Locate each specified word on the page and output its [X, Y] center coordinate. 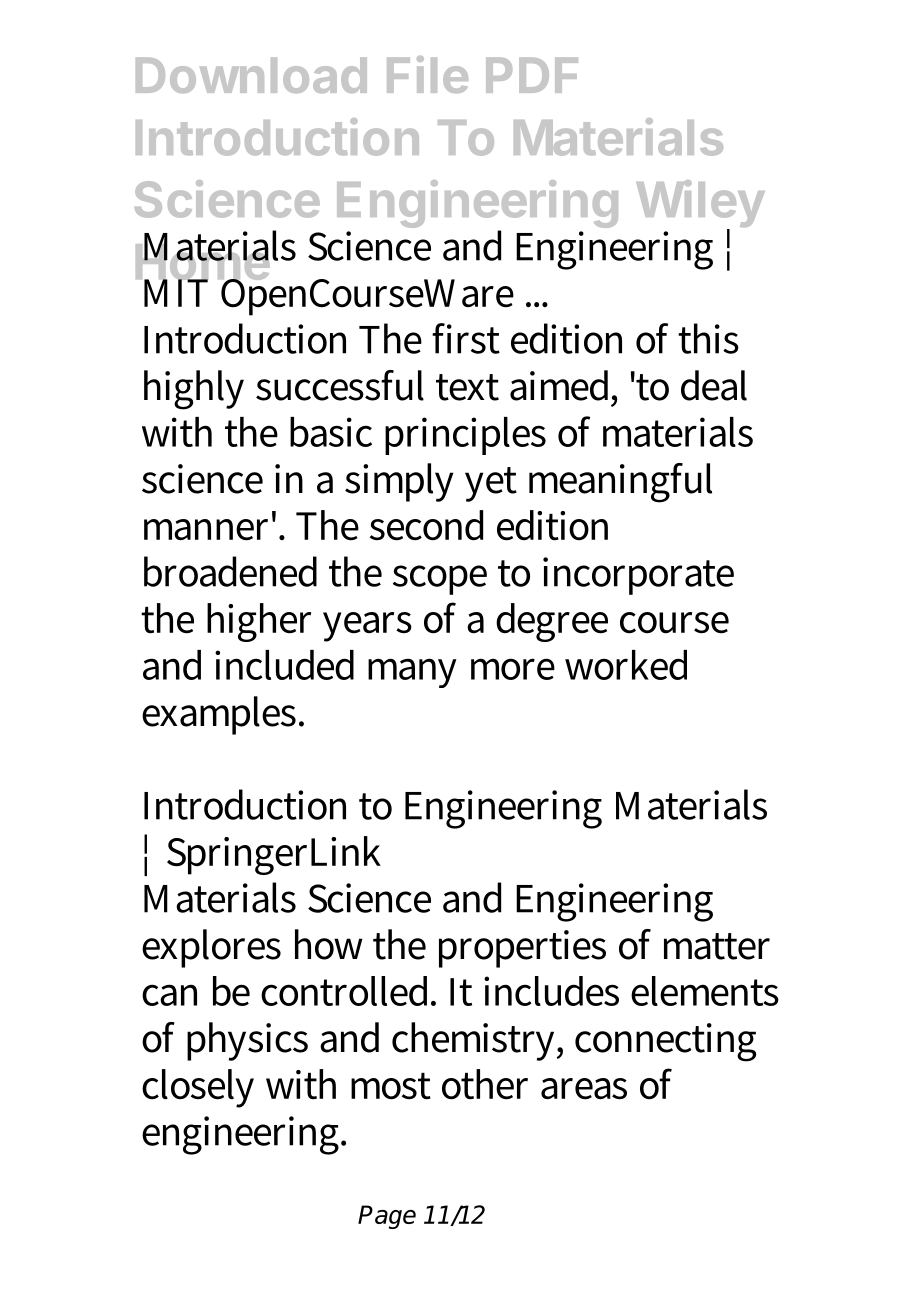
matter [717, 946]
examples [219, 715]
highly [194, 390]
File [427, 74]
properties [522, 949]
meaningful [620, 483]
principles [465, 436]
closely [198, 1088]
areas [584, 1089]
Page [387, 1217]
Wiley [700, 205]
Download [251, 75]
